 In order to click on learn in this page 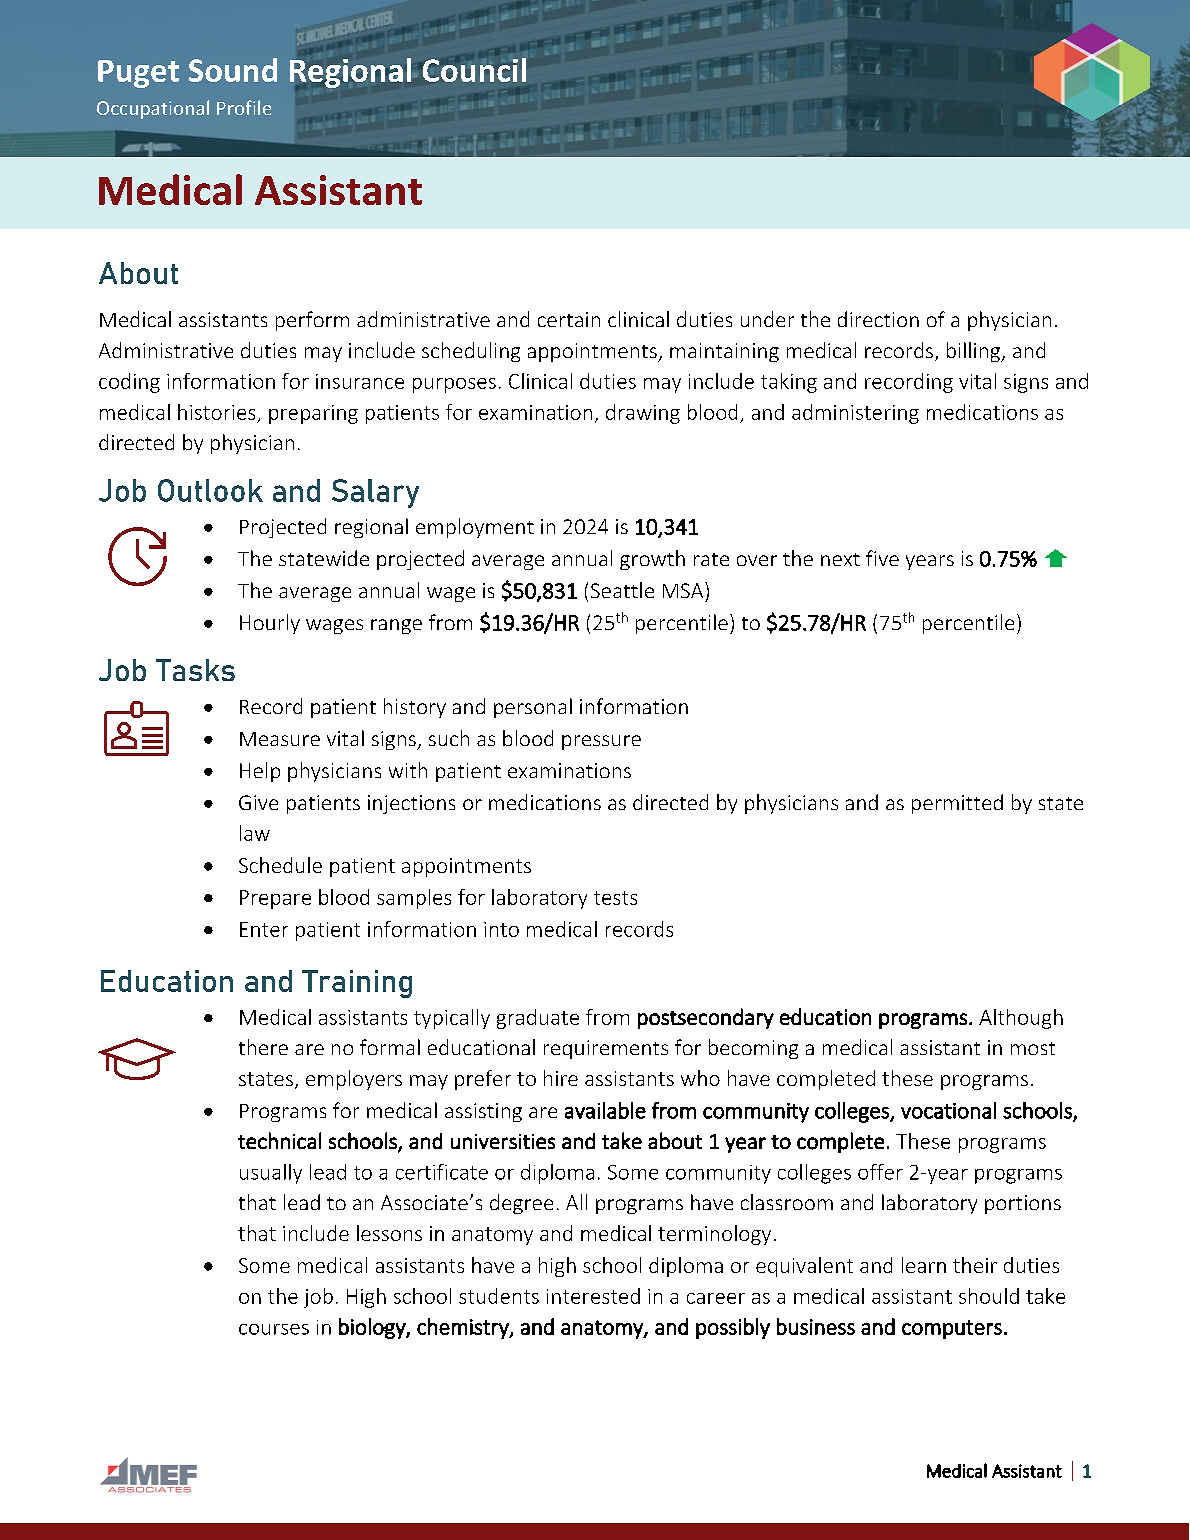, I will do `click(924, 1265)`.
